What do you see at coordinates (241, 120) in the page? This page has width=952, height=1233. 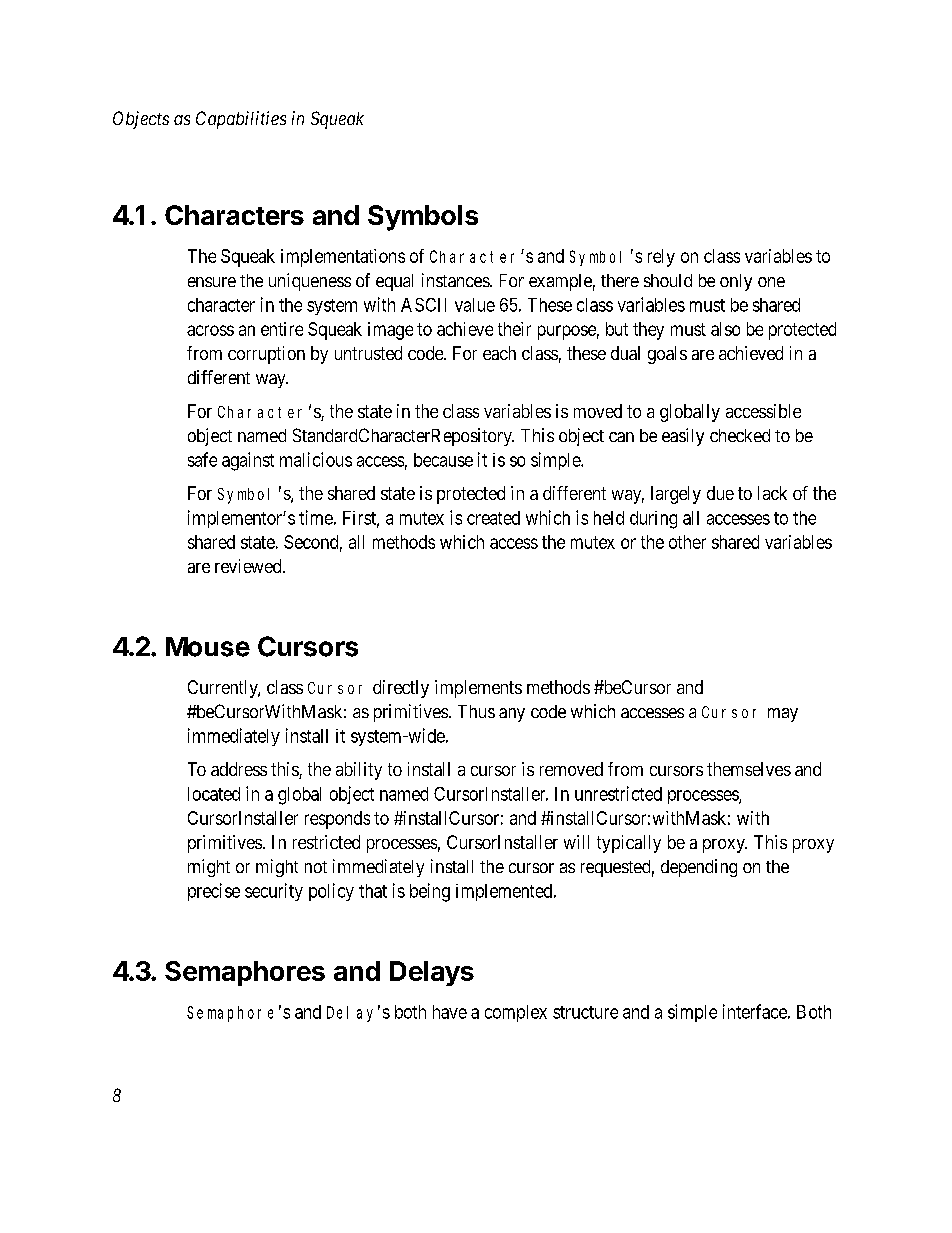 I see `Capabilities` at bounding box center [241, 120].
